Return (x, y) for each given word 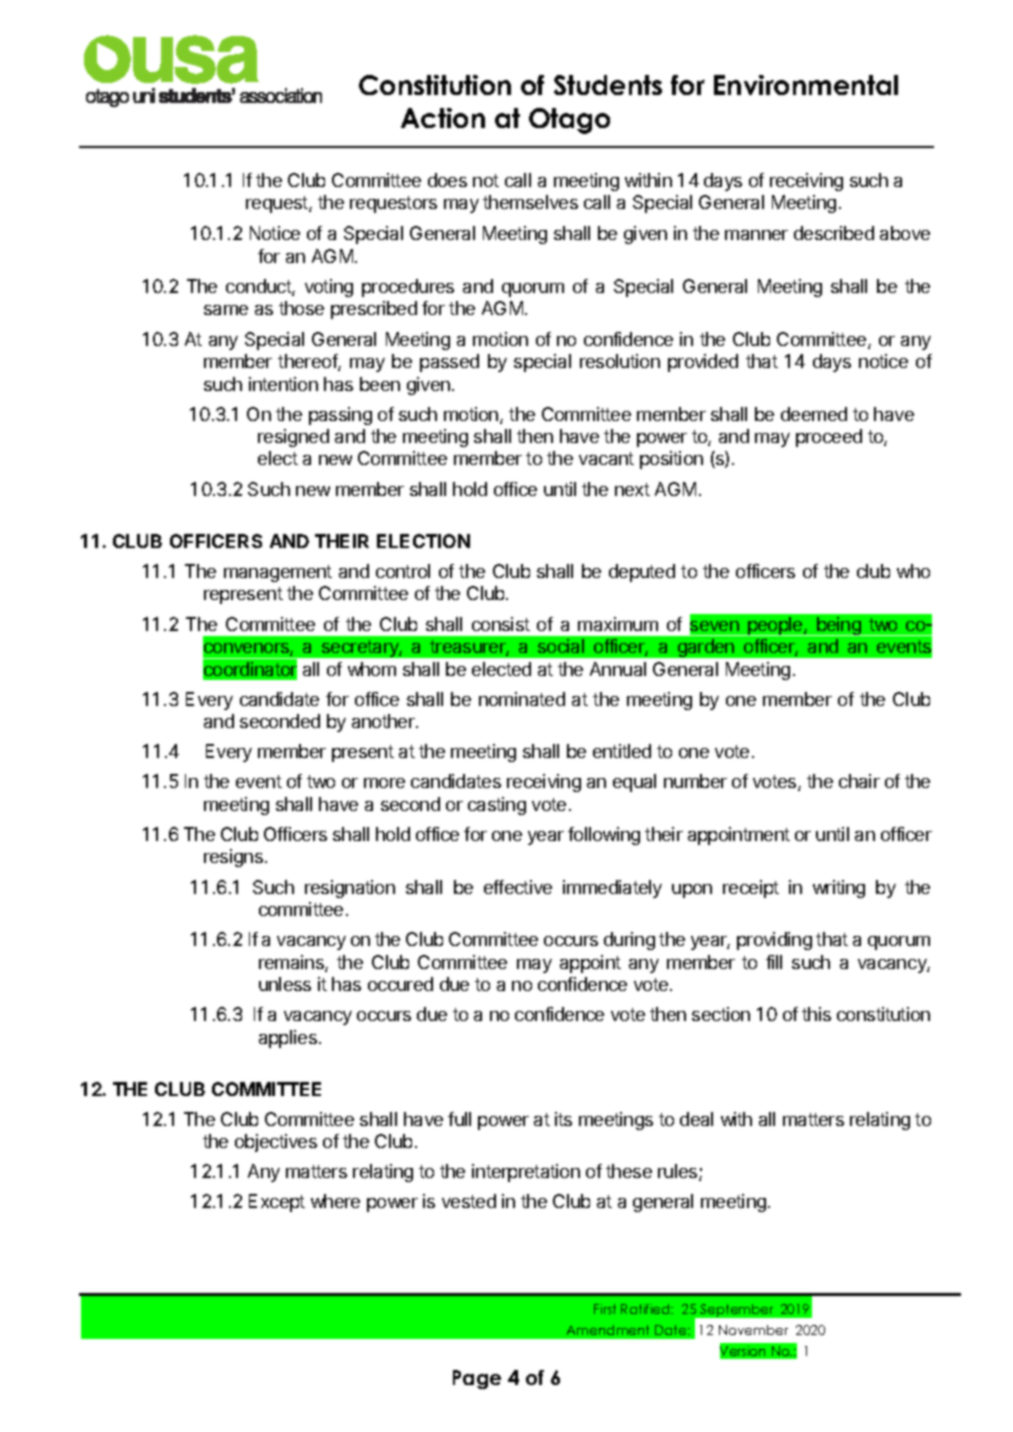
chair (859, 781)
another (384, 721)
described (834, 233)
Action (443, 118)
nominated (522, 699)
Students (608, 85)
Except (277, 1203)
